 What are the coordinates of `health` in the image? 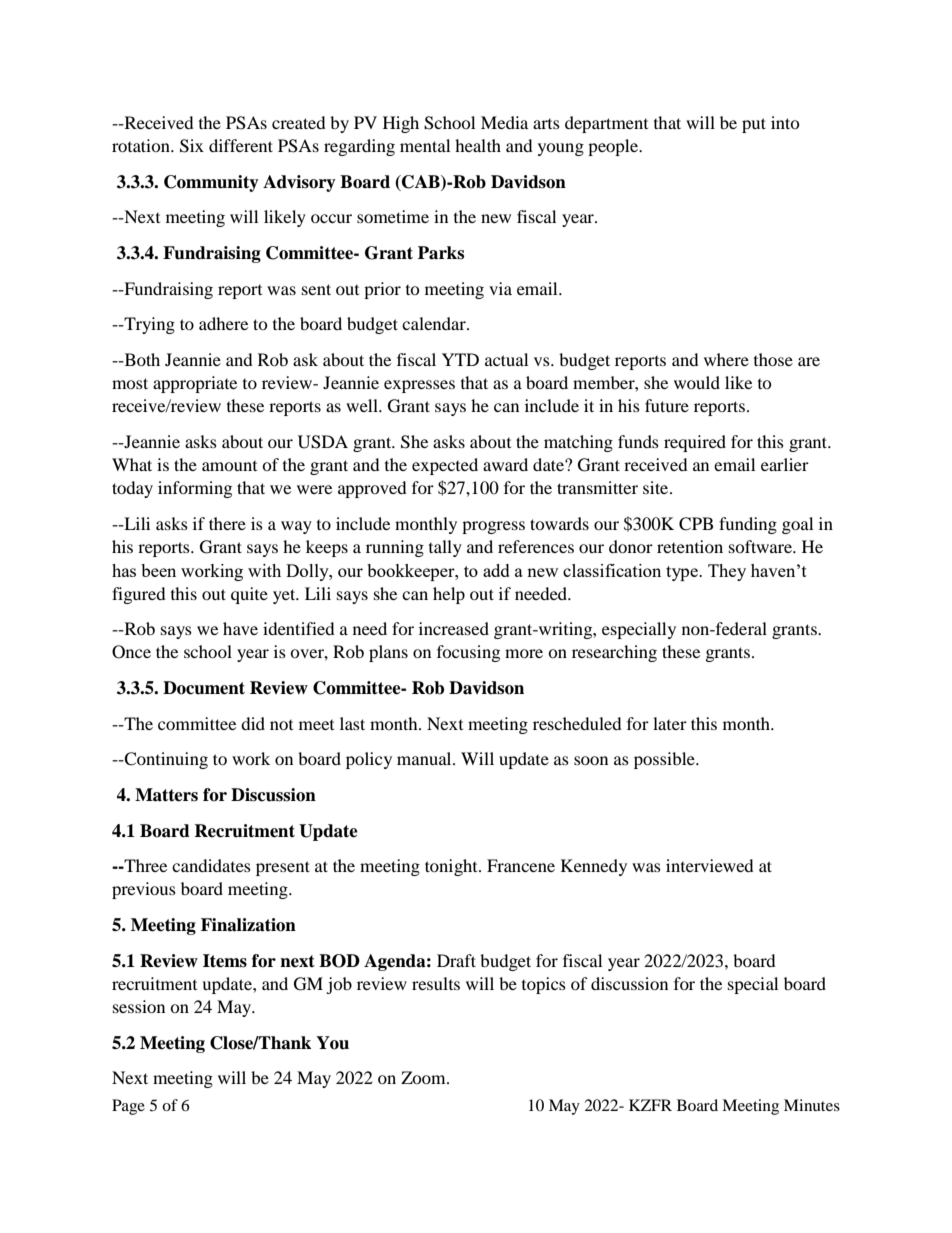 It's located at (478, 145).
